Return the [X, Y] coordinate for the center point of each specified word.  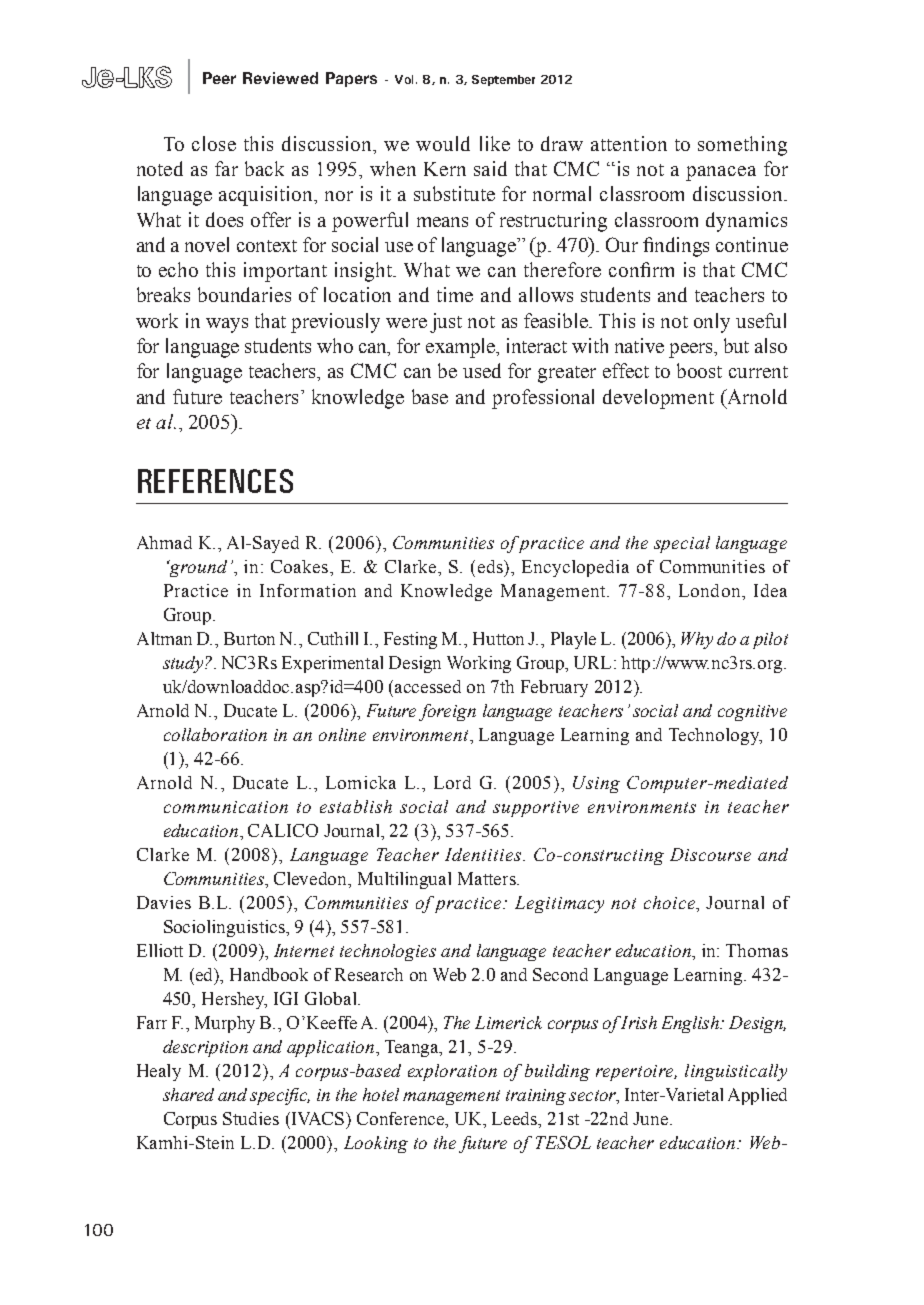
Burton [249, 638]
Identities [484, 854]
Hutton [498, 638]
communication [226, 807]
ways [227, 325]
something [742, 146]
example [462, 348]
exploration [452, 1072]
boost [699, 370]
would [443, 143]
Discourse [710, 854]
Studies [251, 1118]
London [711, 590]
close [214, 143]
